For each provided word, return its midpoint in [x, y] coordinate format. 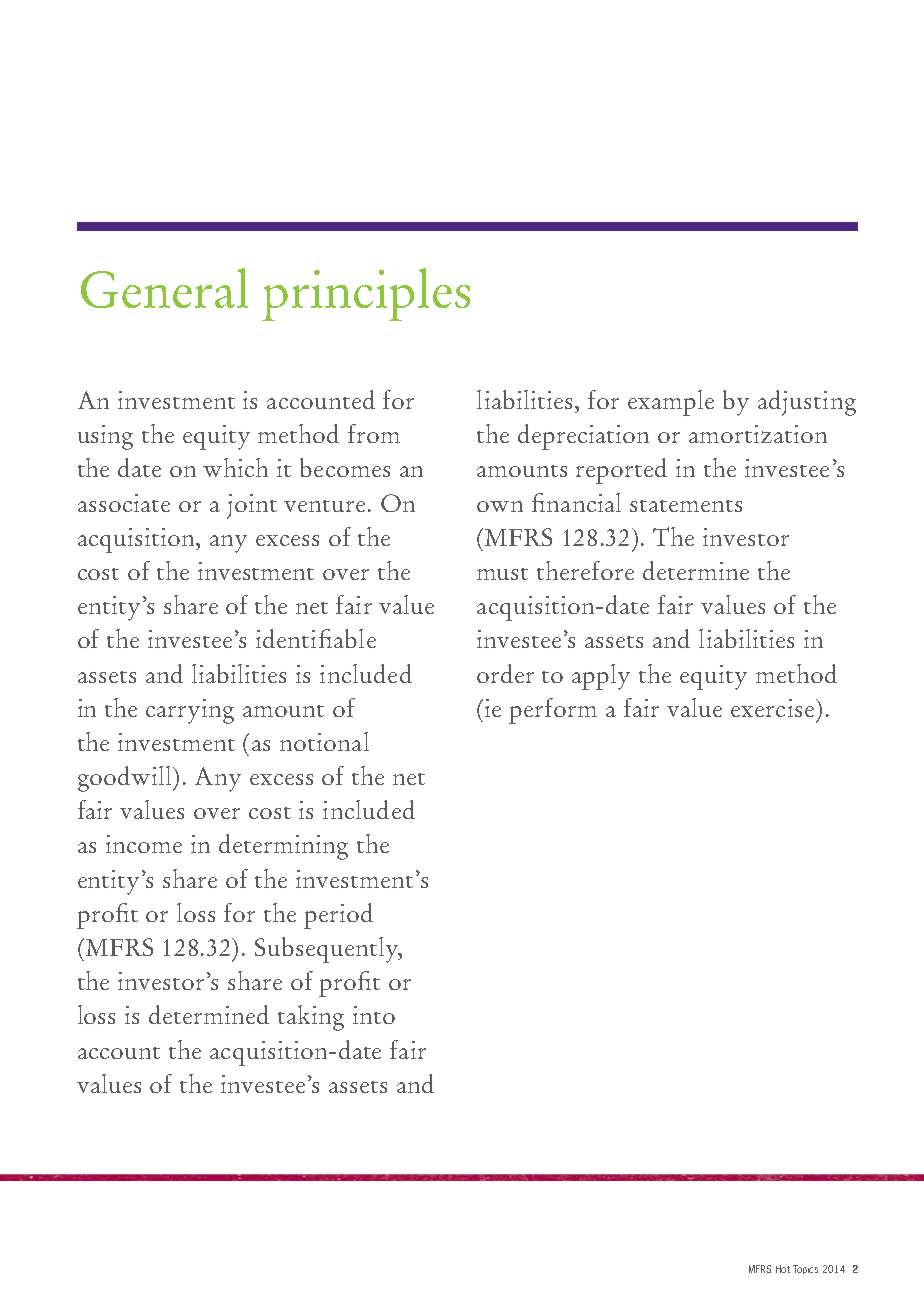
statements [686, 506]
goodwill [126, 779]
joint [252, 506]
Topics [805, 1269]
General [164, 288]
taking [311, 1018]
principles [366, 294]
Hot [783, 1269]
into [374, 1015]
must [502, 574]
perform [553, 711]
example [671, 403]
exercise [774, 708]
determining [283, 847]
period [338, 916]
